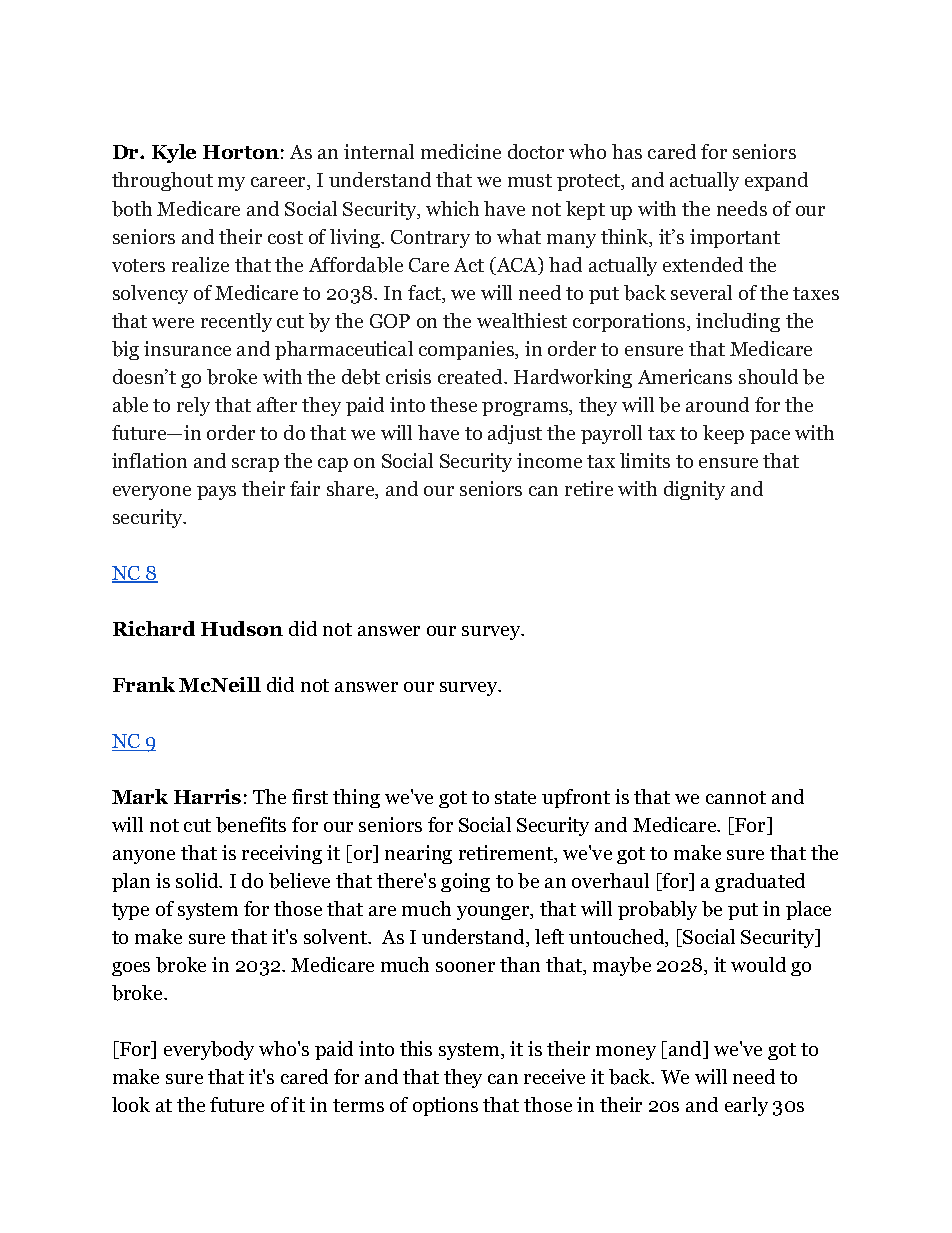  I want to click on going, so click(465, 882).
